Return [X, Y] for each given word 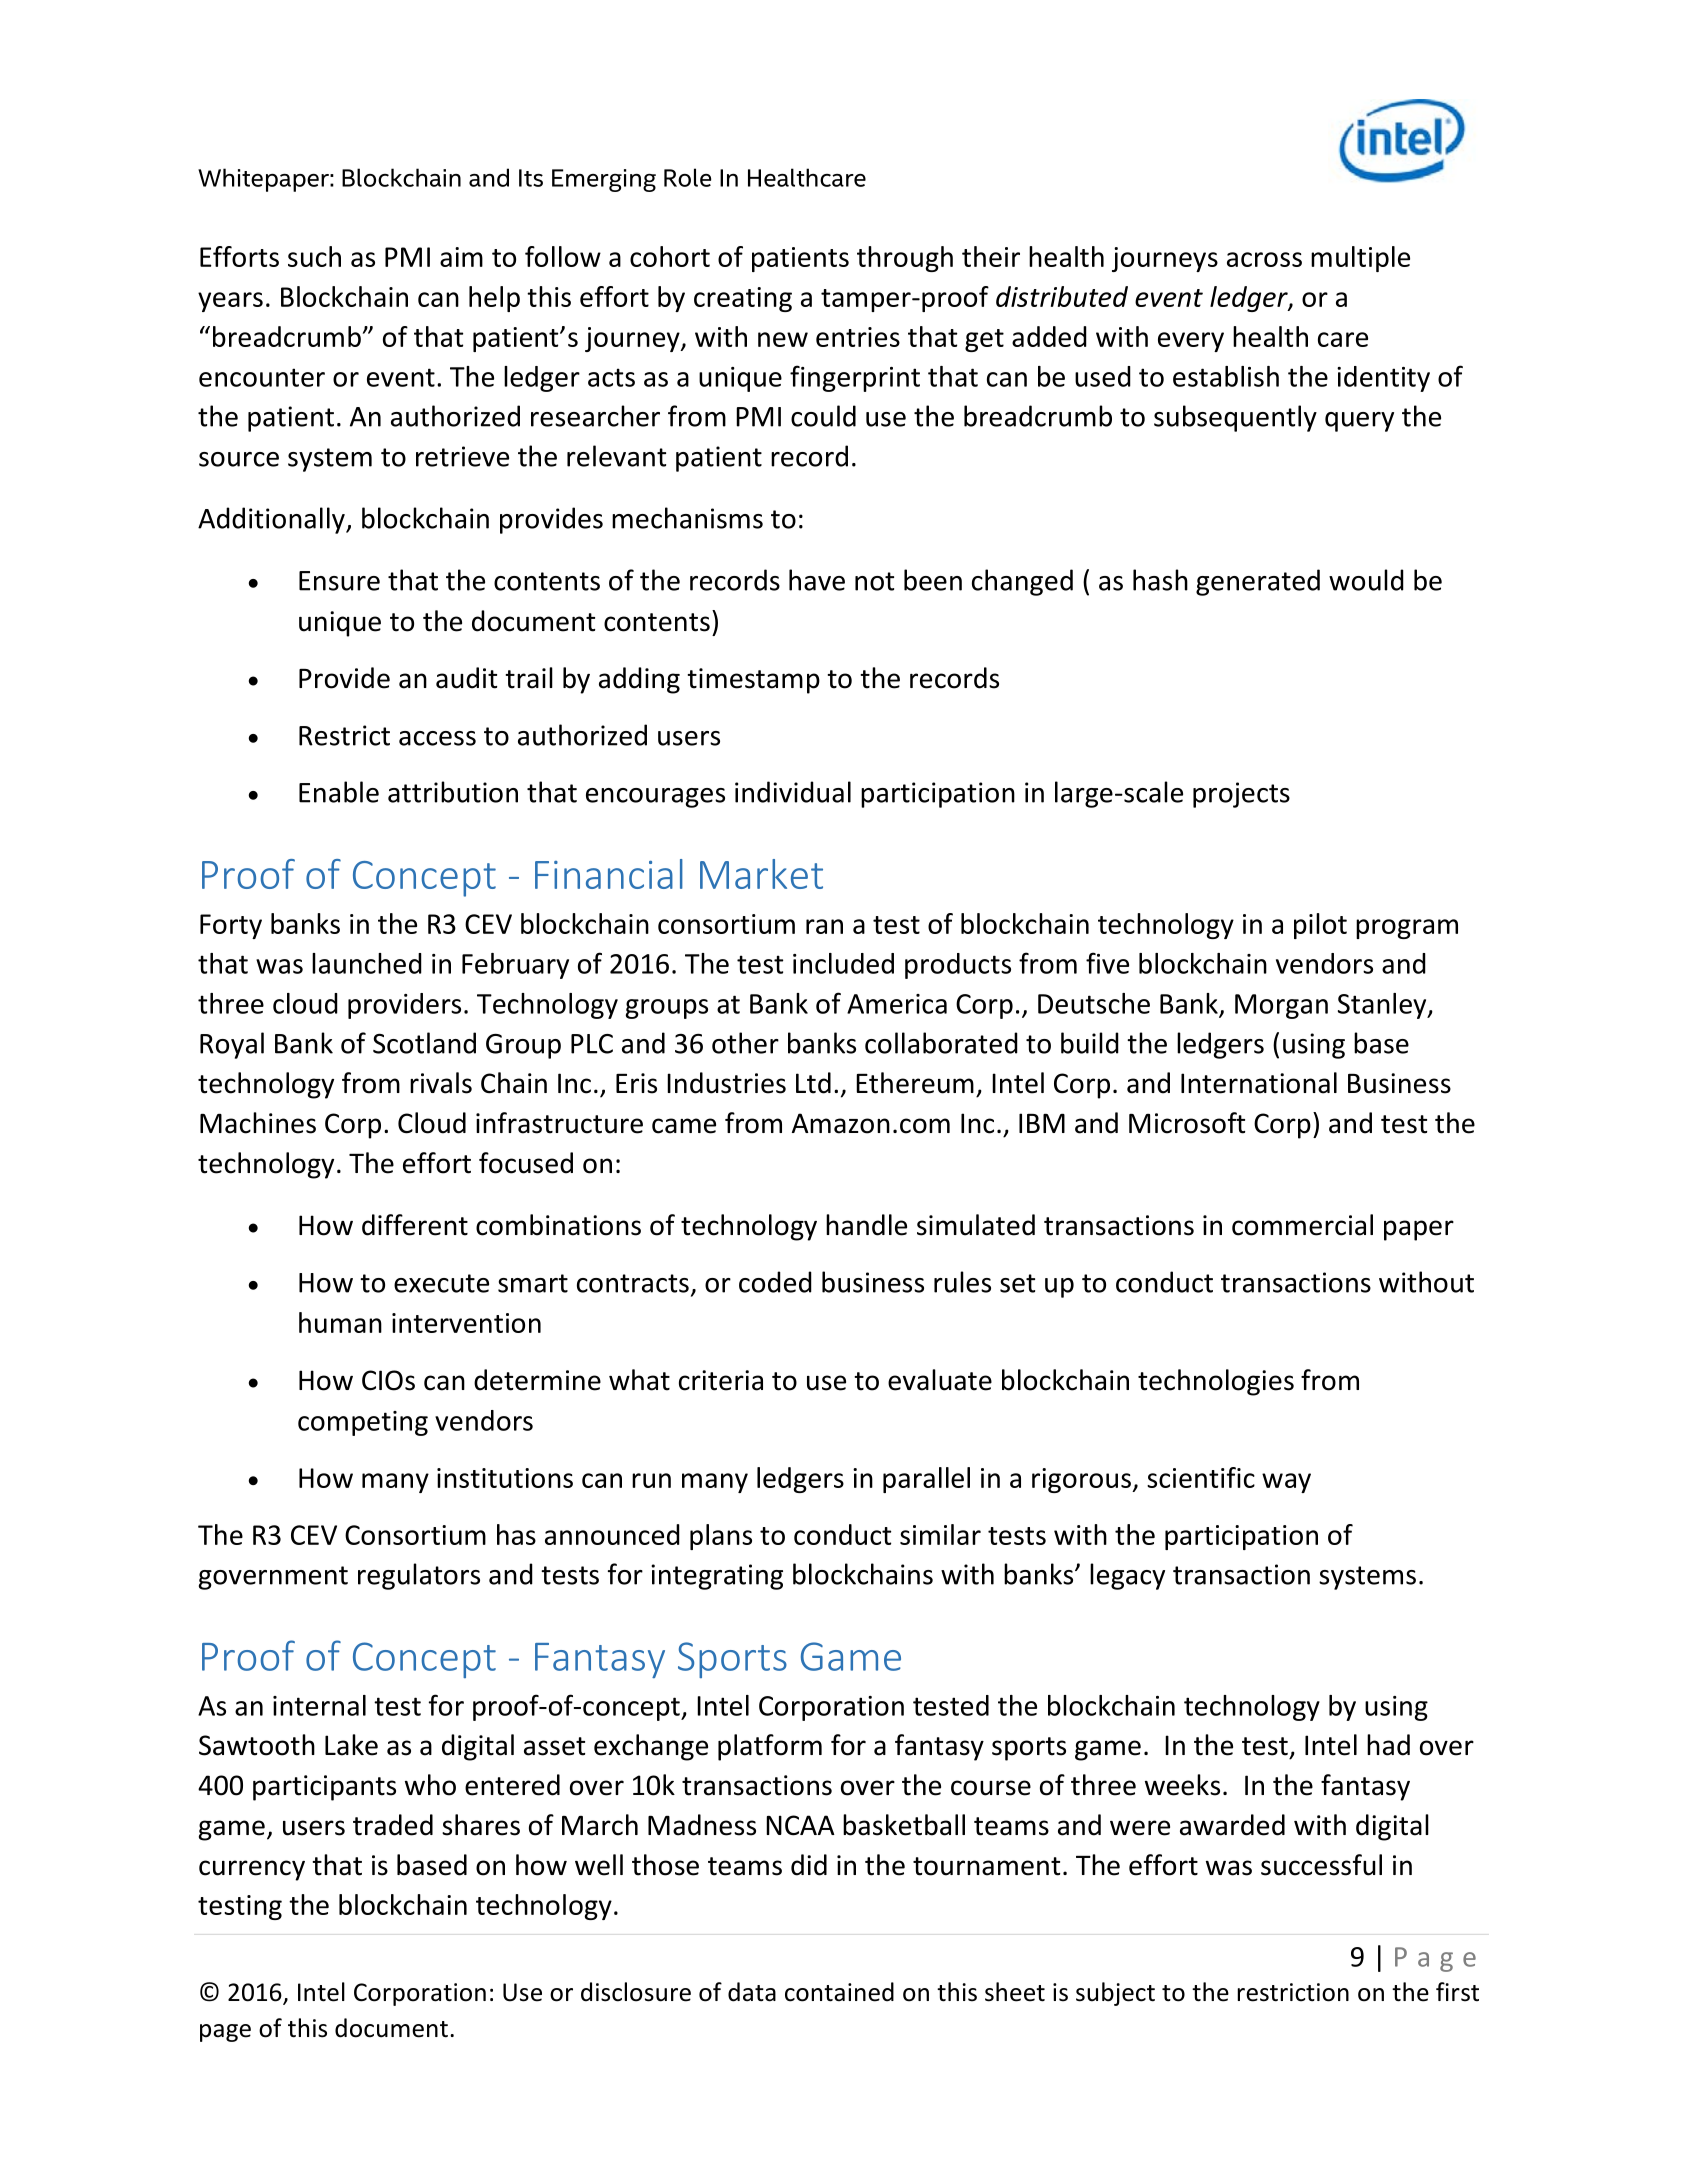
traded [393, 1825]
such [314, 256]
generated [1258, 582]
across [1264, 259]
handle [866, 1225]
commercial [1302, 1225]
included [843, 963]
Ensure [339, 581]
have [817, 580]
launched [367, 963]
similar [940, 1534]
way [1286, 1483]
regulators [419, 1576]
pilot [1320, 926]
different [415, 1225]
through [905, 259]
